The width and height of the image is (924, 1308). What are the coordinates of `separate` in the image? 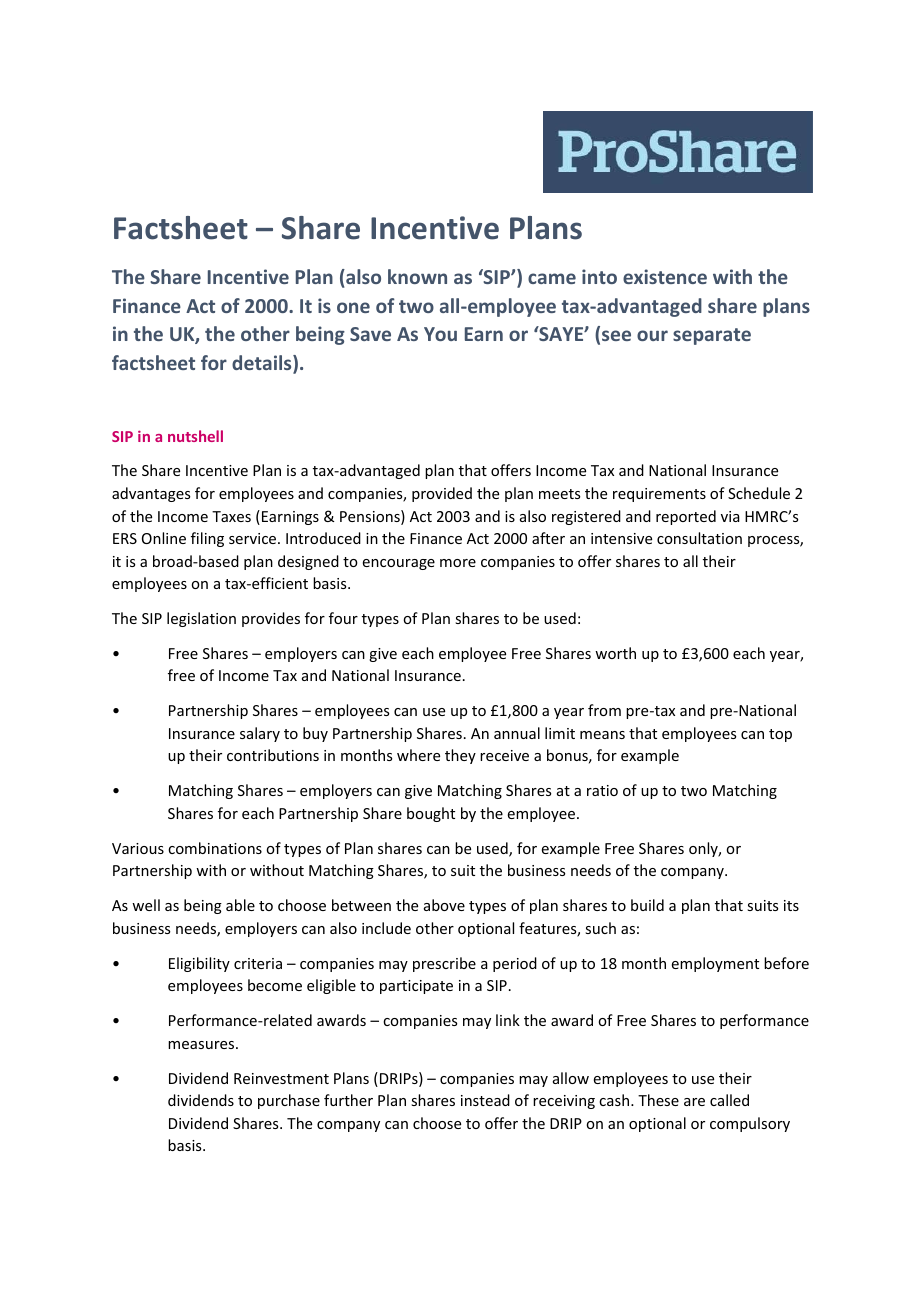 It's located at (712, 336).
